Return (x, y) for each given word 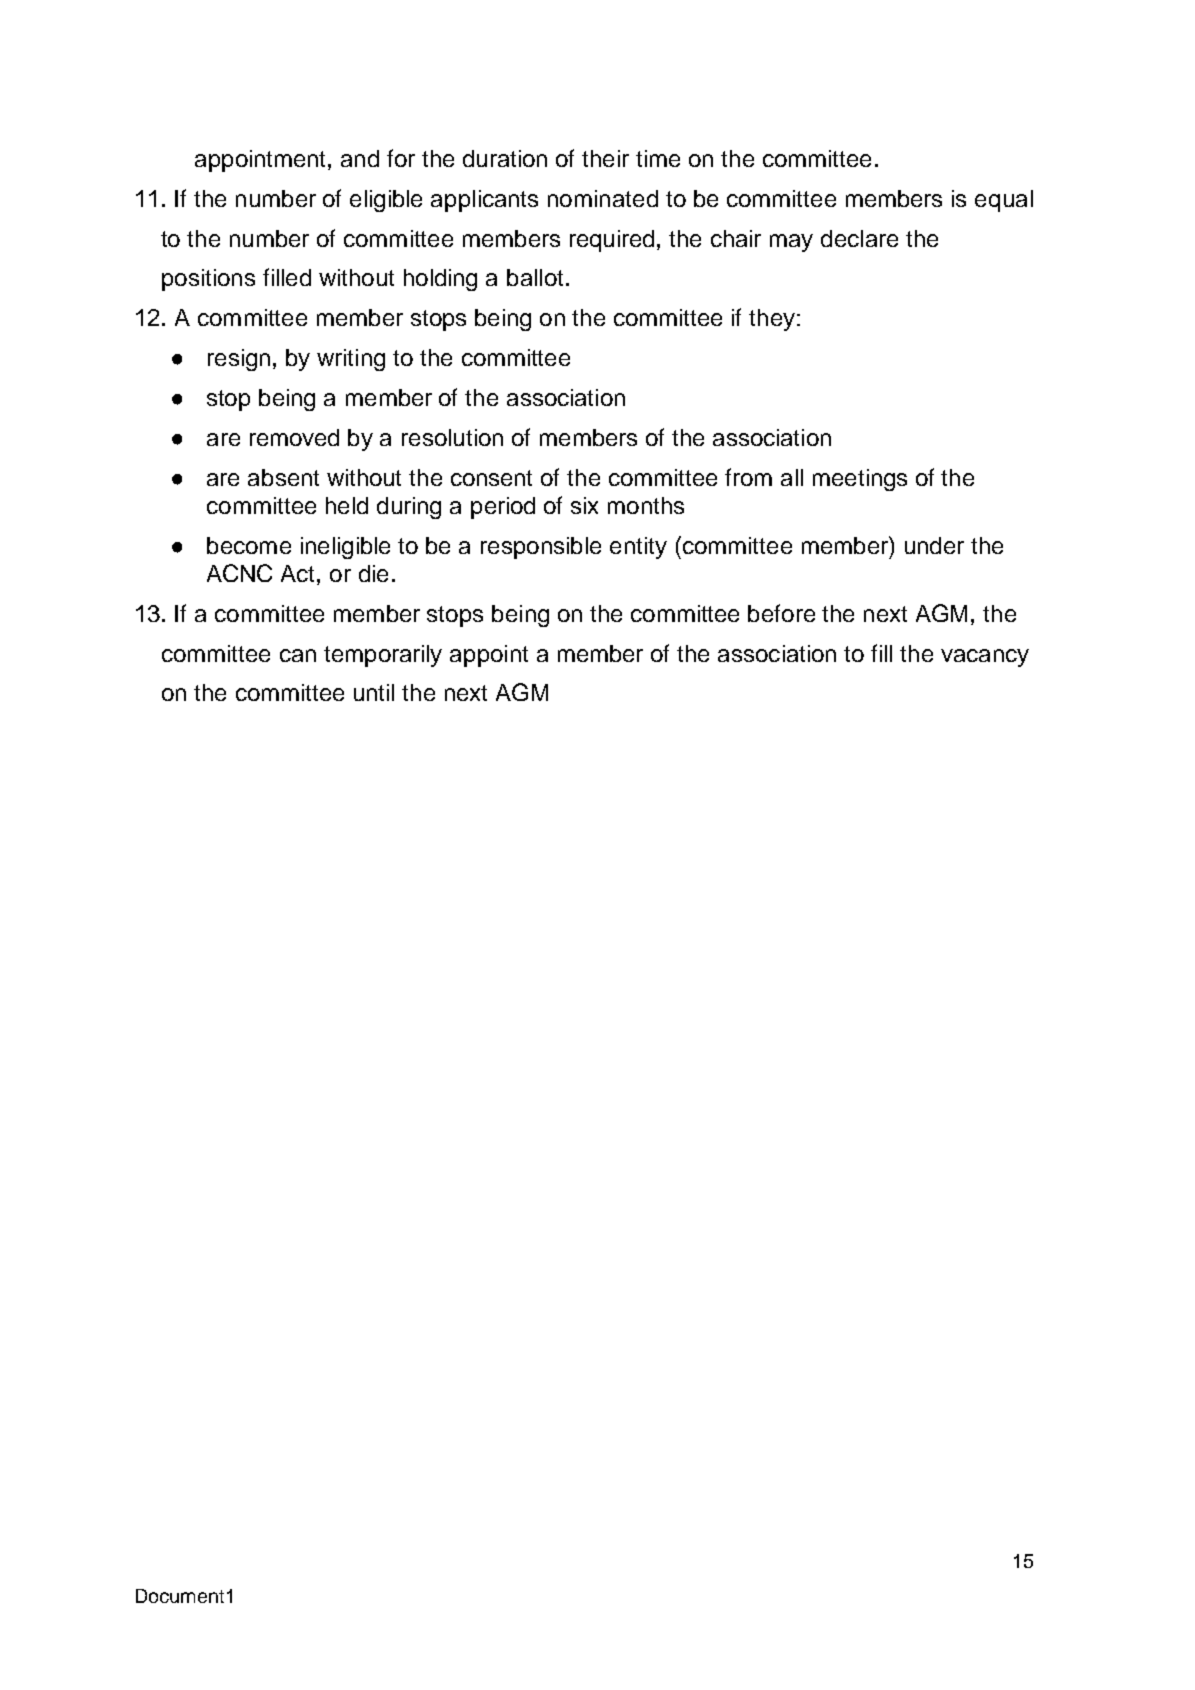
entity (638, 548)
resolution (452, 437)
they (772, 320)
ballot (535, 277)
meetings (860, 480)
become (249, 545)
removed (294, 437)
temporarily (383, 656)
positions (208, 280)
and (360, 158)
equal (1004, 201)
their (605, 158)
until (374, 692)
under (934, 545)
